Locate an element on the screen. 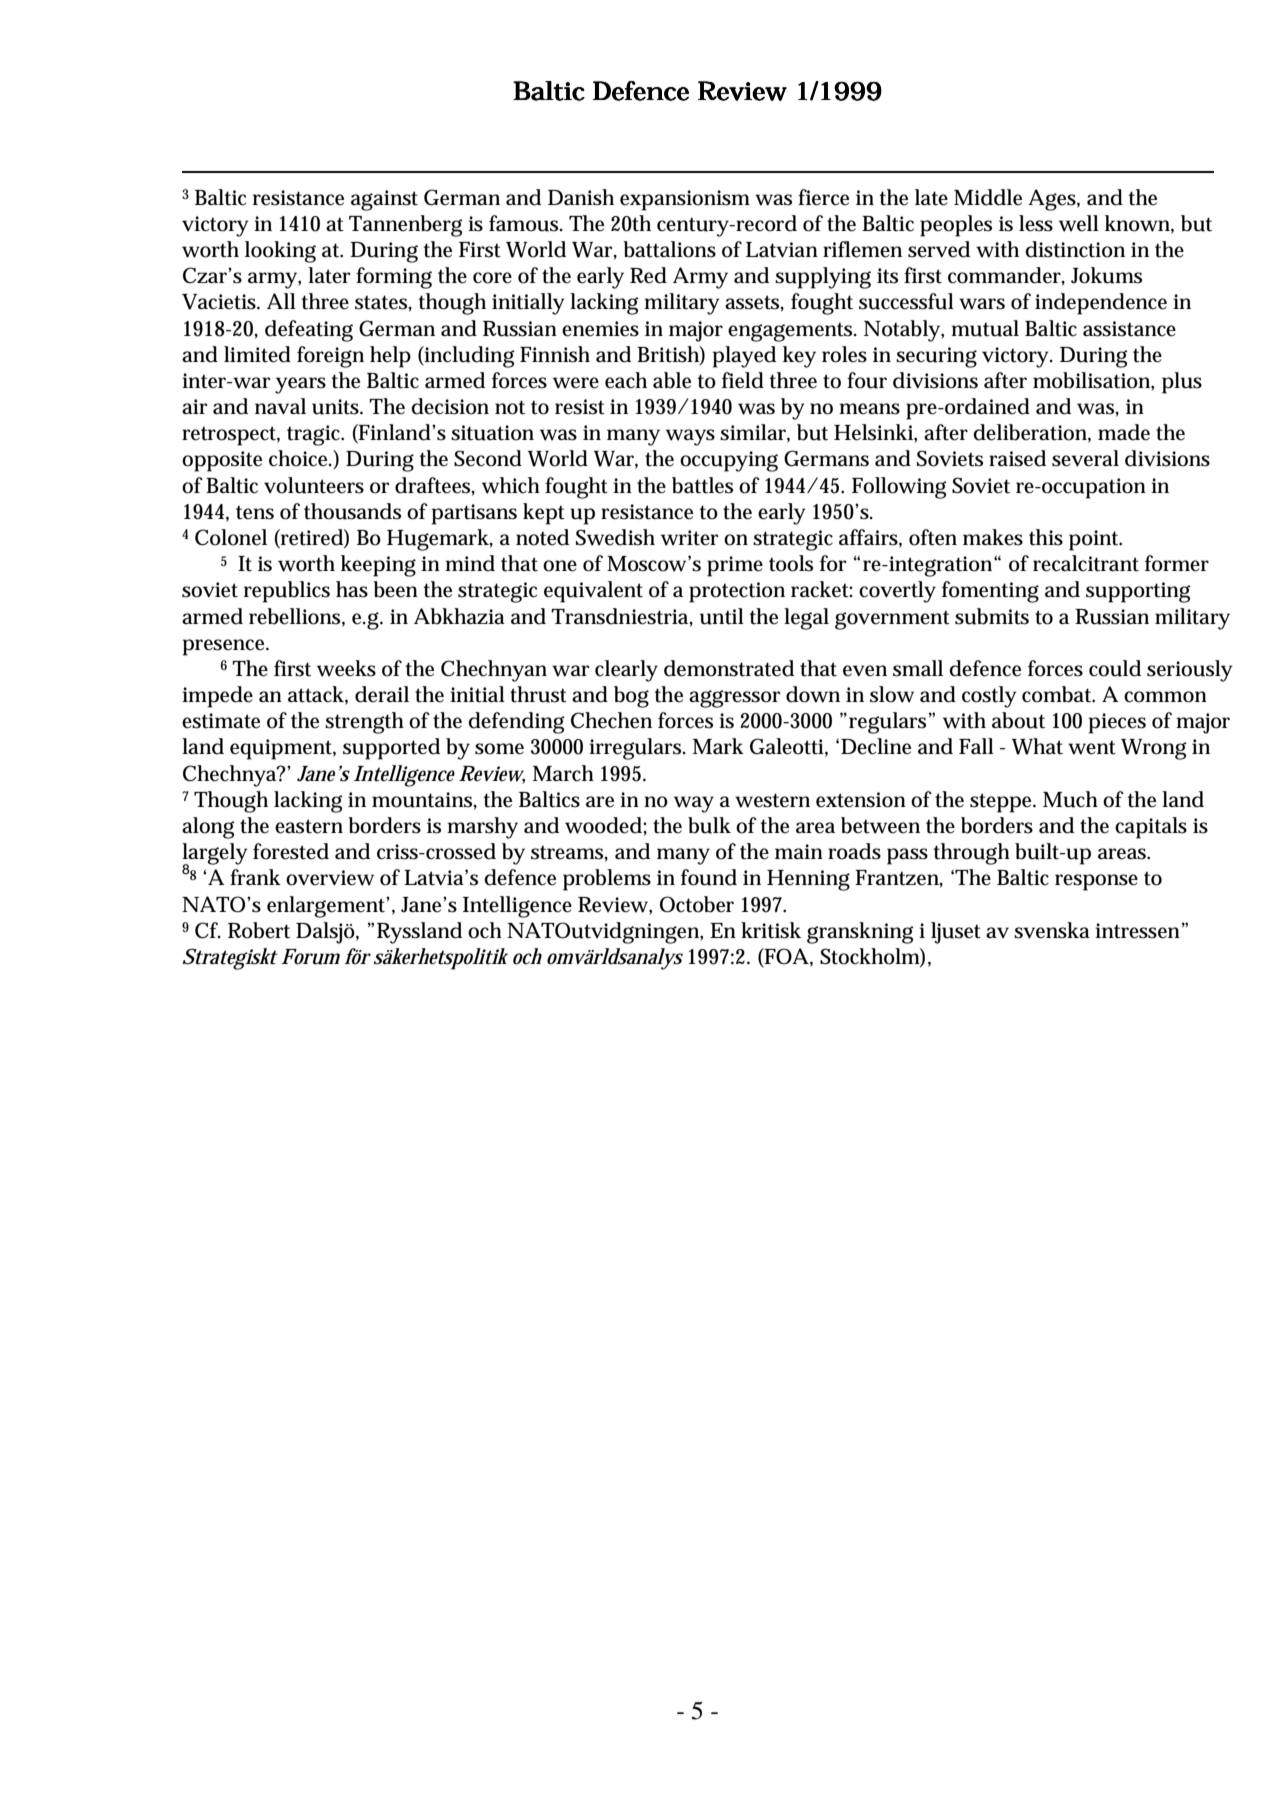 This screenshot has height=1801, width=1273. expansionism is located at coordinates (685, 200).
